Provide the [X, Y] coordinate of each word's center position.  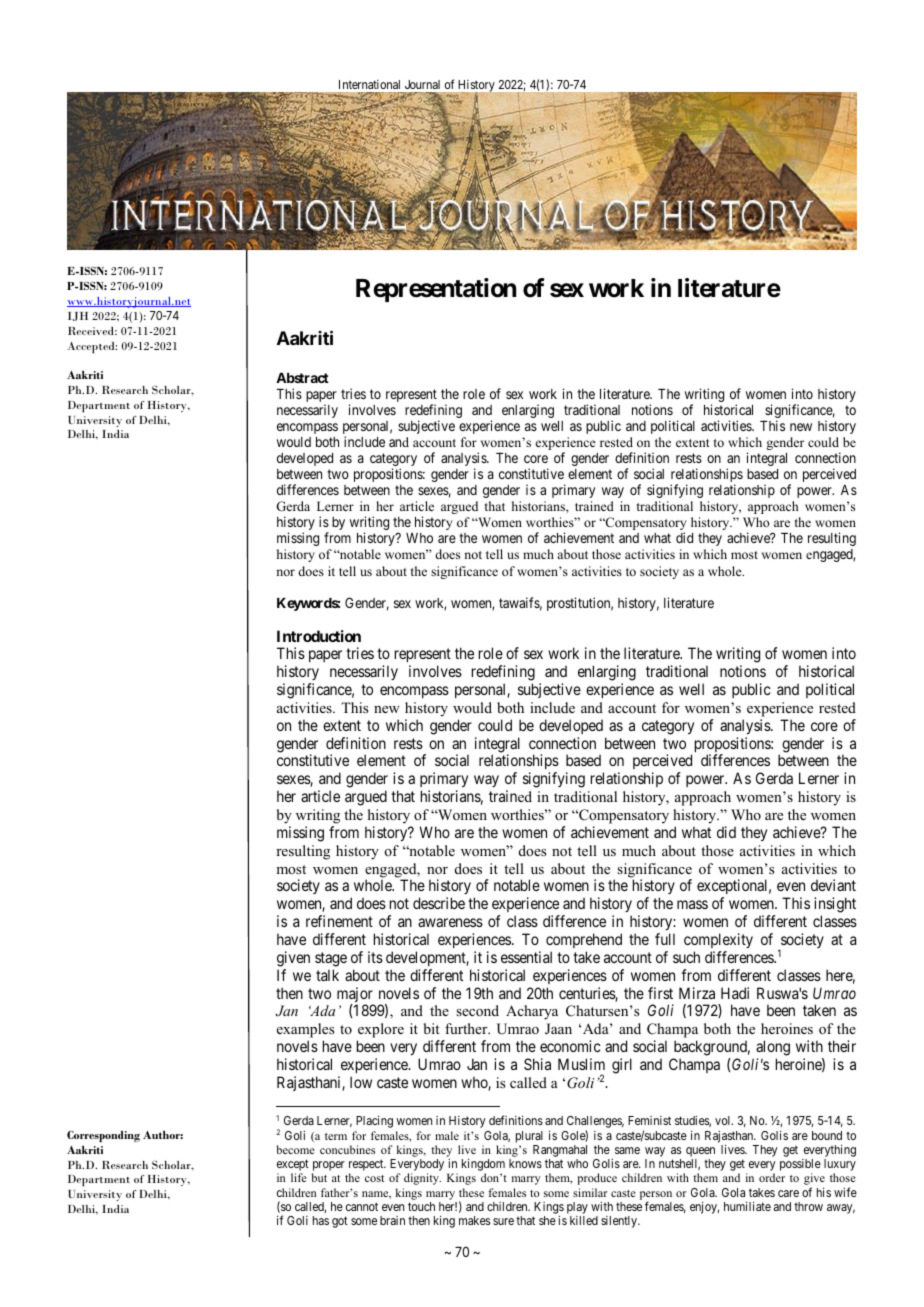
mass [692, 904]
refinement [339, 921]
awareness [450, 922]
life [299, 1177]
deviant [833, 885]
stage [331, 959]
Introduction [319, 636]
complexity [718, 940]
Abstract [302, 378]
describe [439, 903]
